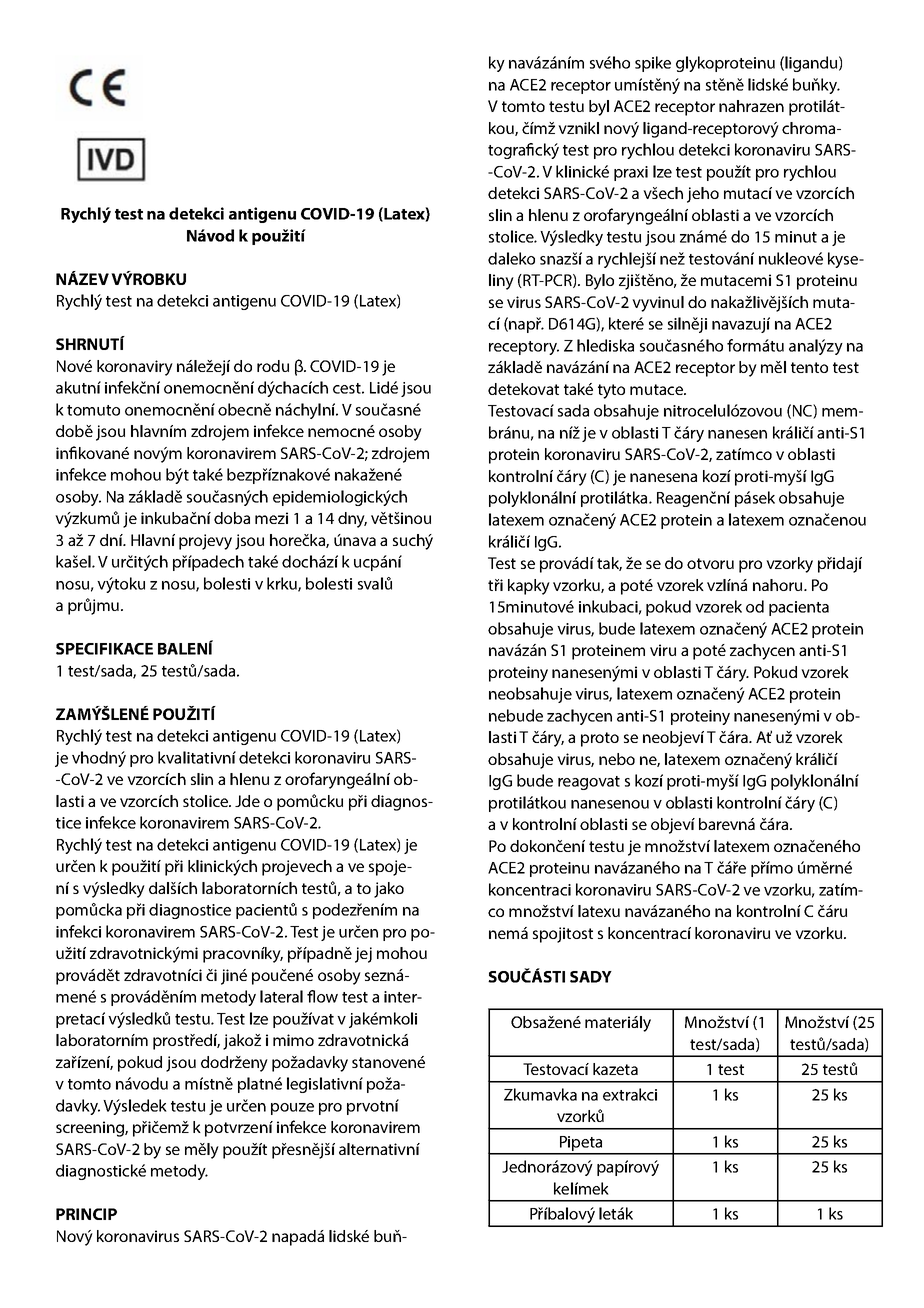 The height and width of the screenshot is (1308, 924). Describe the element at coordinates (378, 519) in the screenshot. I see `include` at that location.
